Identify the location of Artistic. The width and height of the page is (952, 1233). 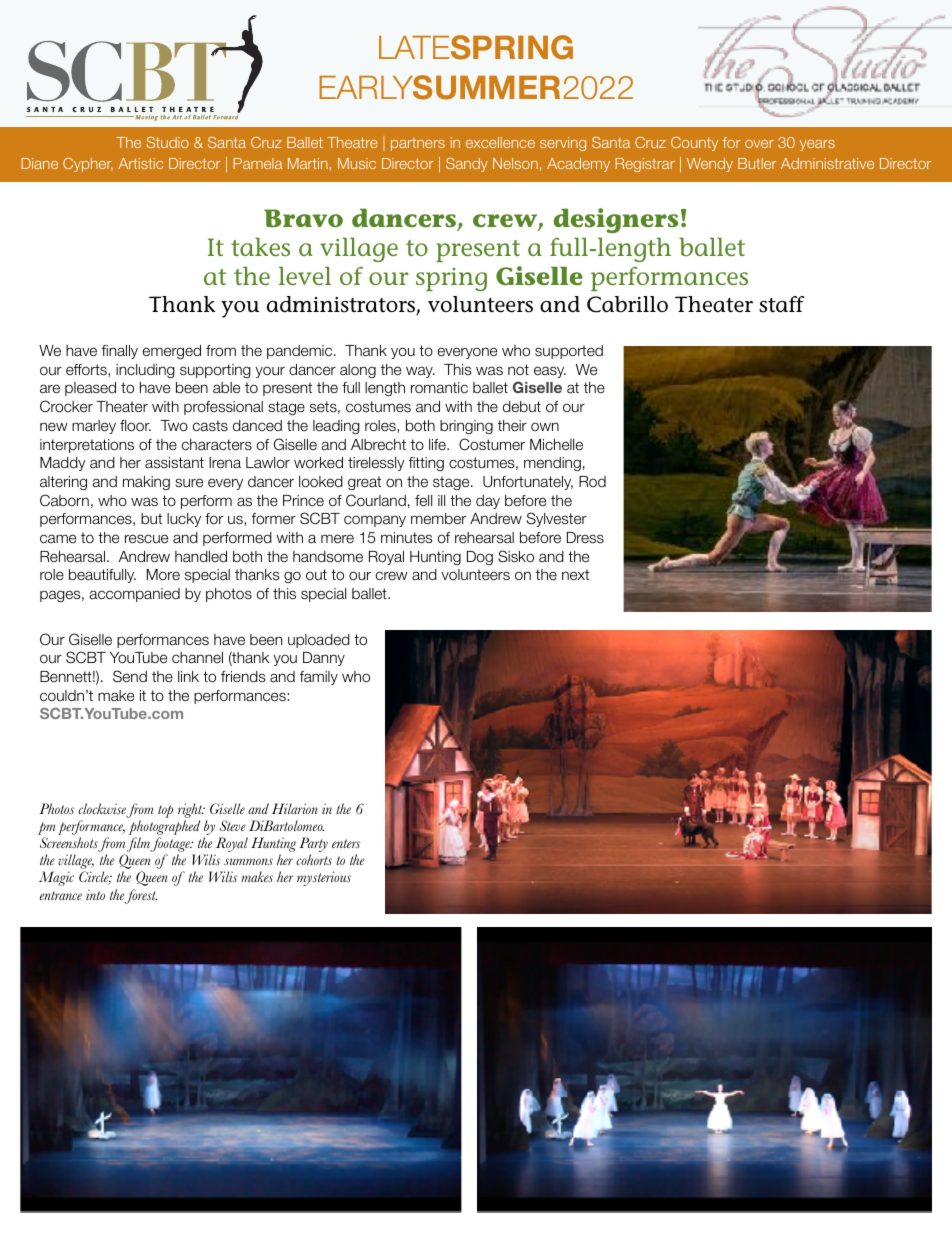
(140, 163).
